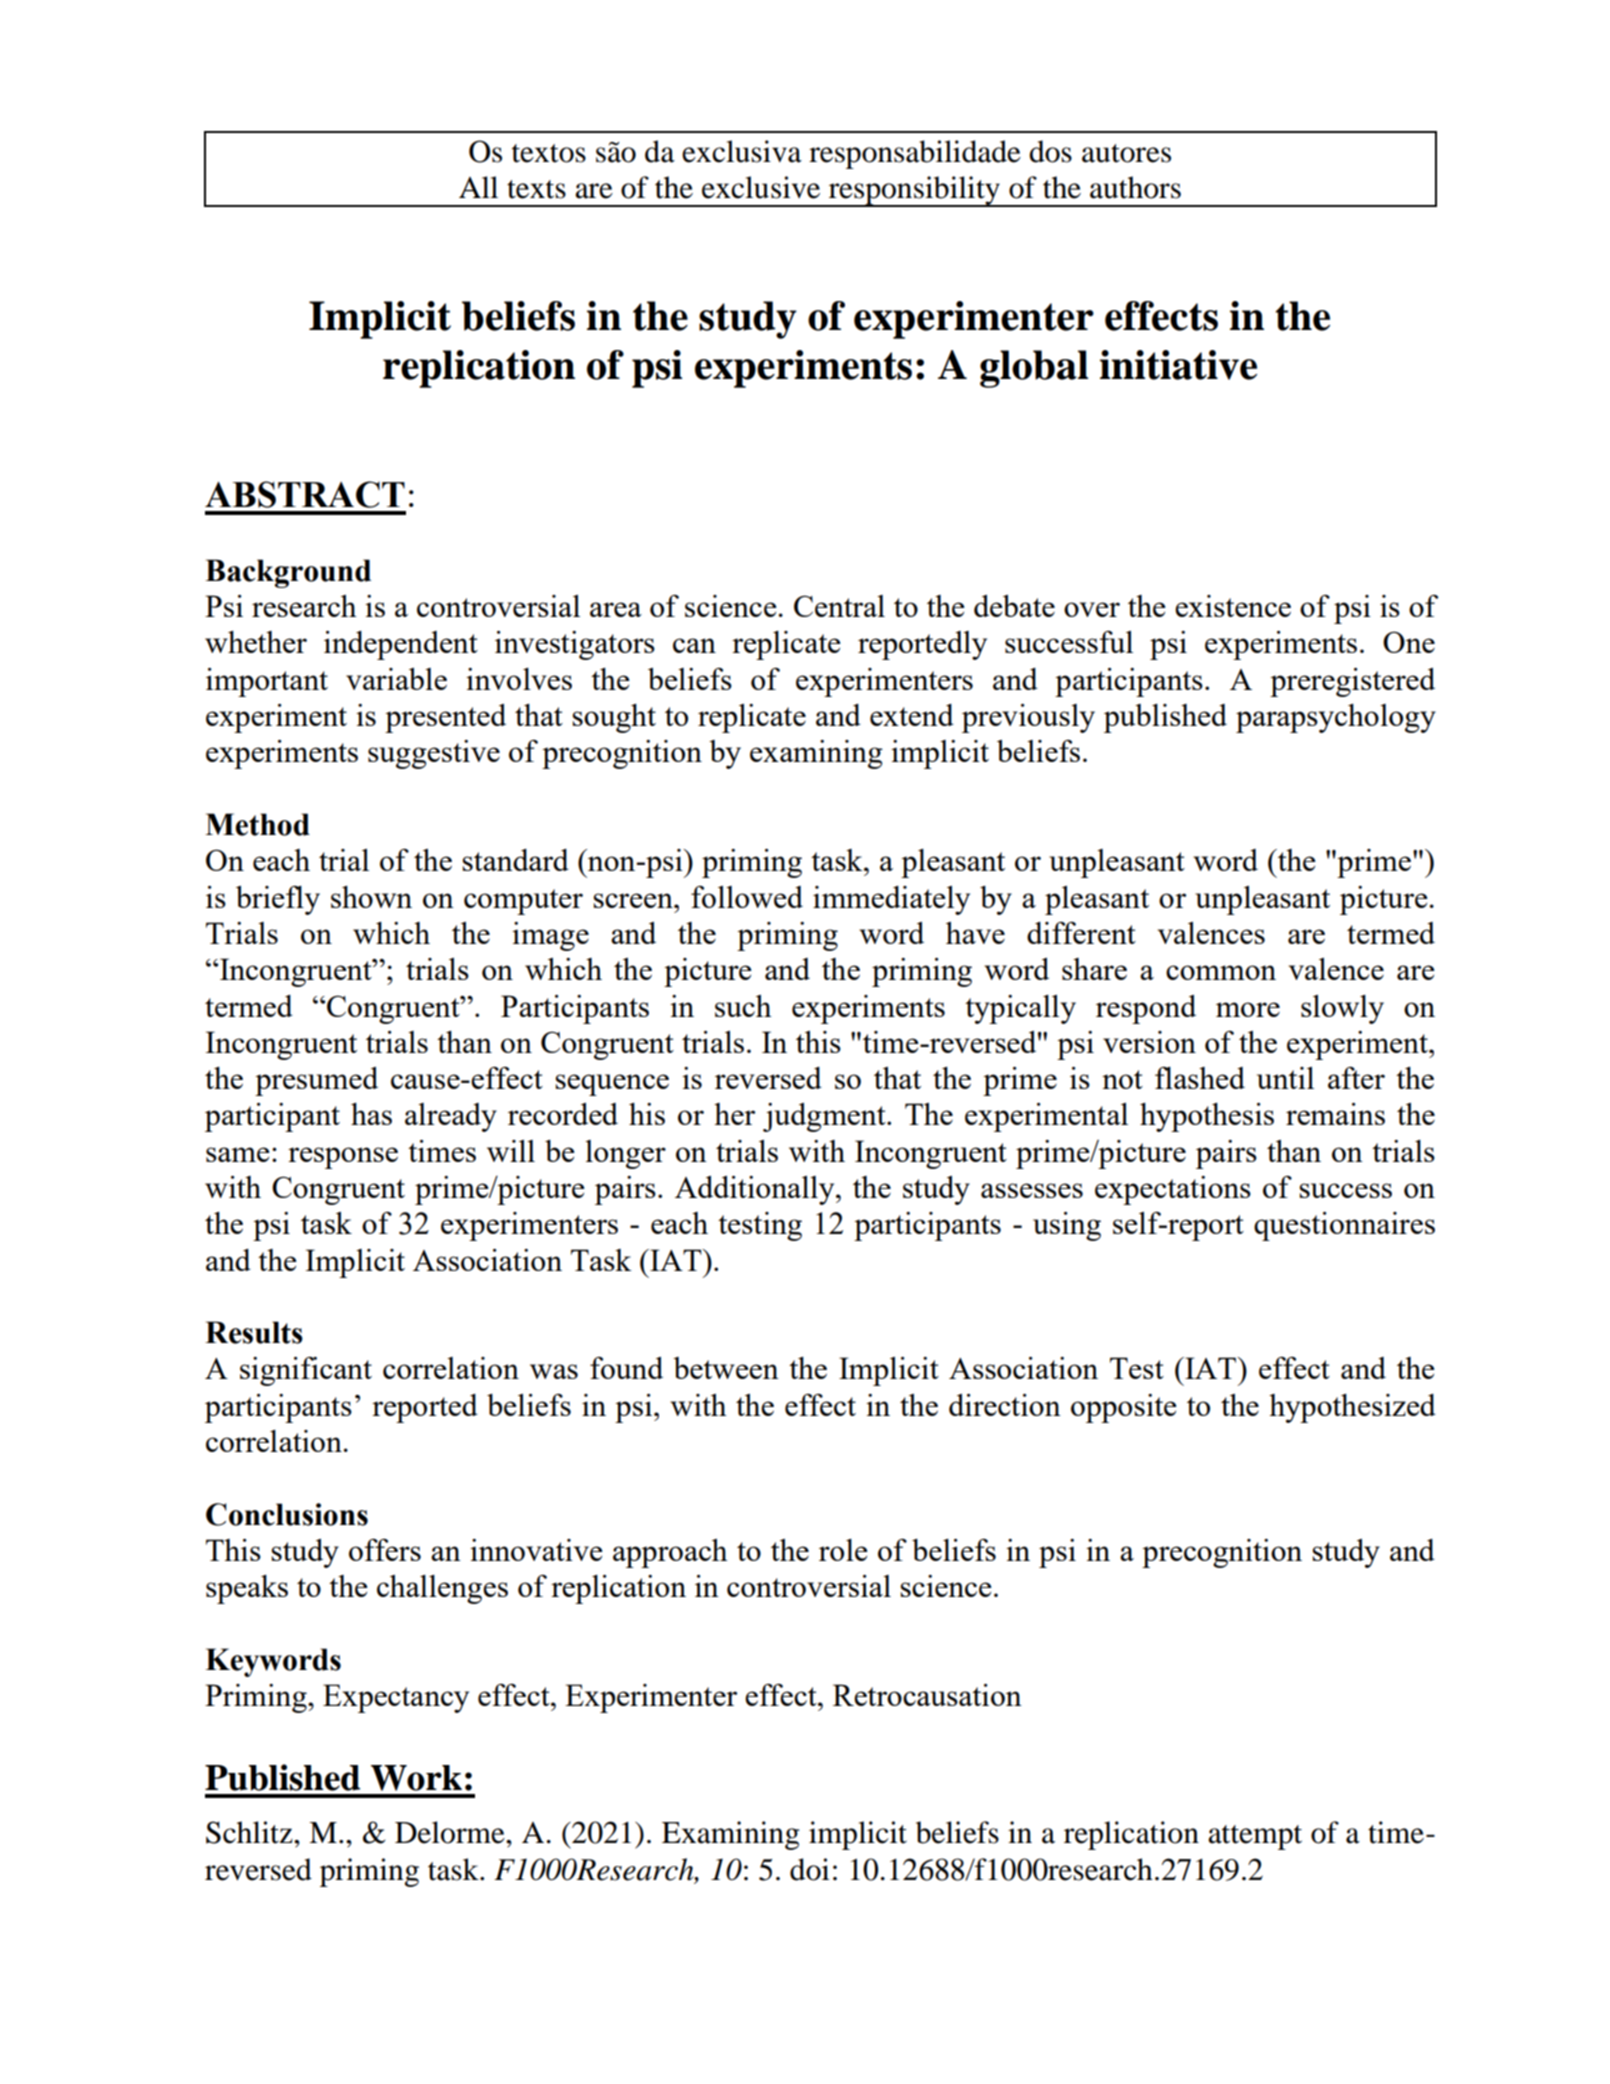  What do you see at coordinates (1344, 1226) in the screenshot?
I see `questionnaires` at bounding box center [1344, 1226].
